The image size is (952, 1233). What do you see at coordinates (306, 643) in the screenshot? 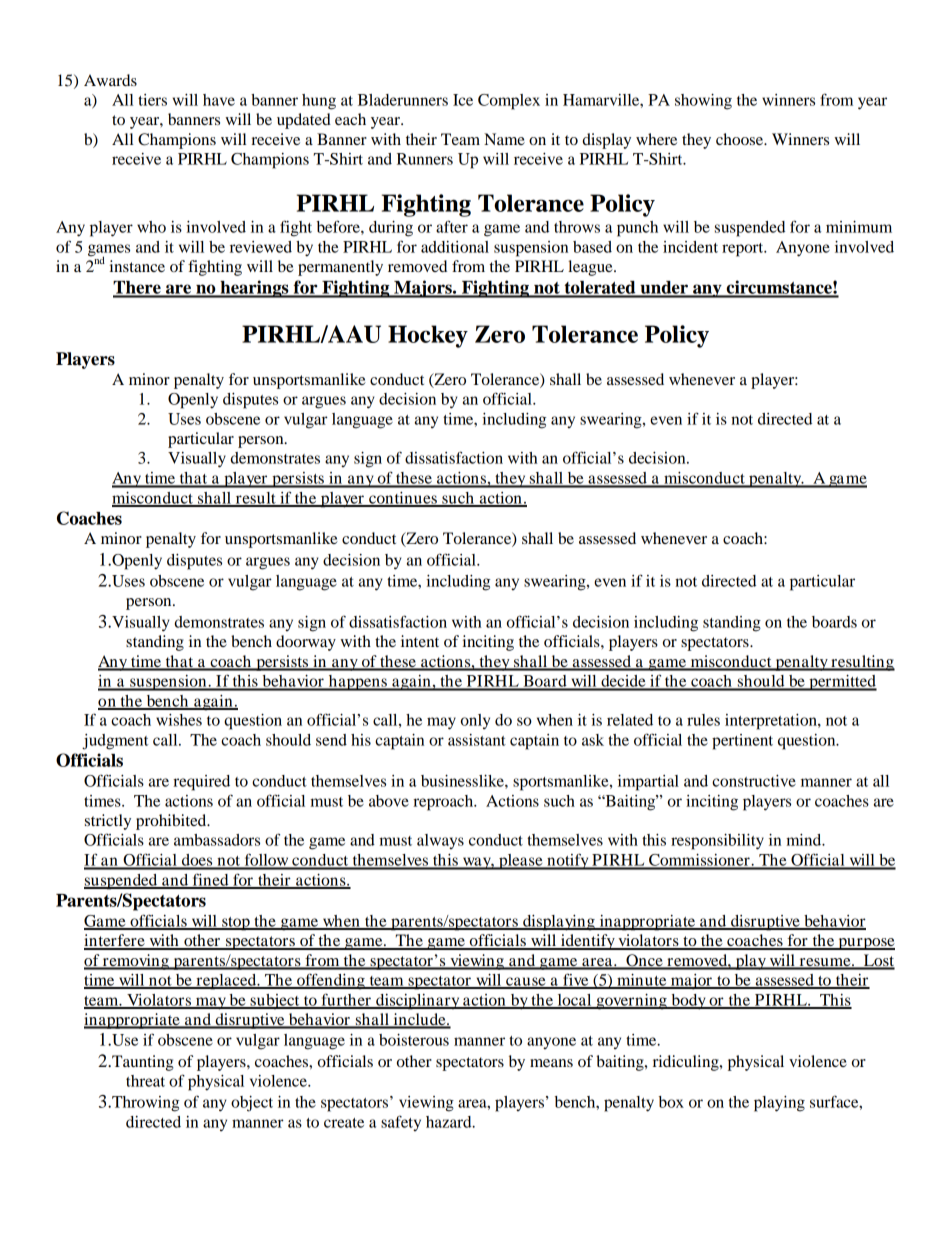
I see `doorway` at bounding box center [306, 643].
